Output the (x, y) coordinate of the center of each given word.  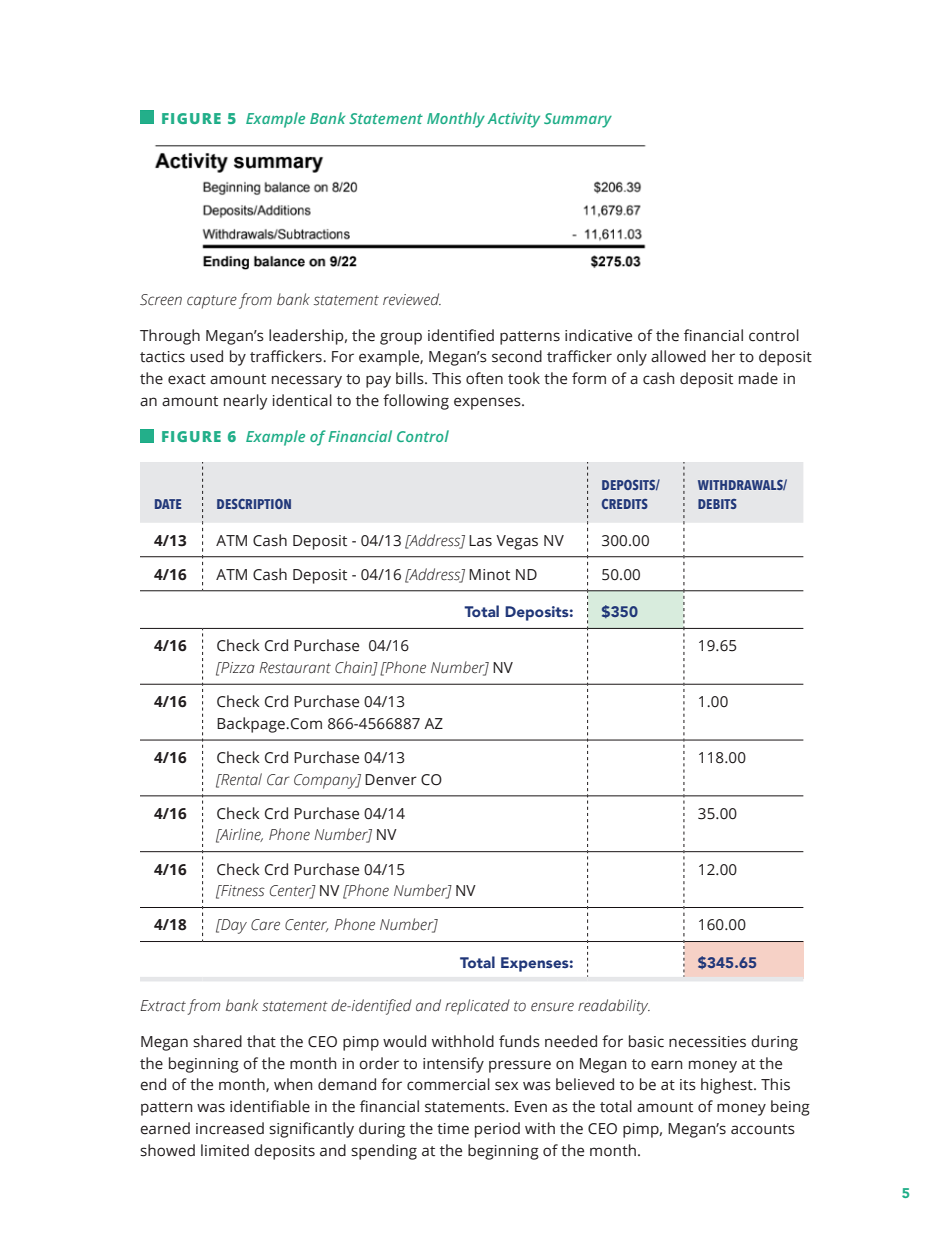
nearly (245, 402)
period (497, 1130)
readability (614, 1007)
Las (480, 541)
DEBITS (717, 504)
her (723, 356)
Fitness (242, 891)
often (484, 378)
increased (230, 1128)
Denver (391, 780)
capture (212, 302)
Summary (578, 120)
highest (728, 1086)
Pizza (237, 667)
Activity (513, 120)
